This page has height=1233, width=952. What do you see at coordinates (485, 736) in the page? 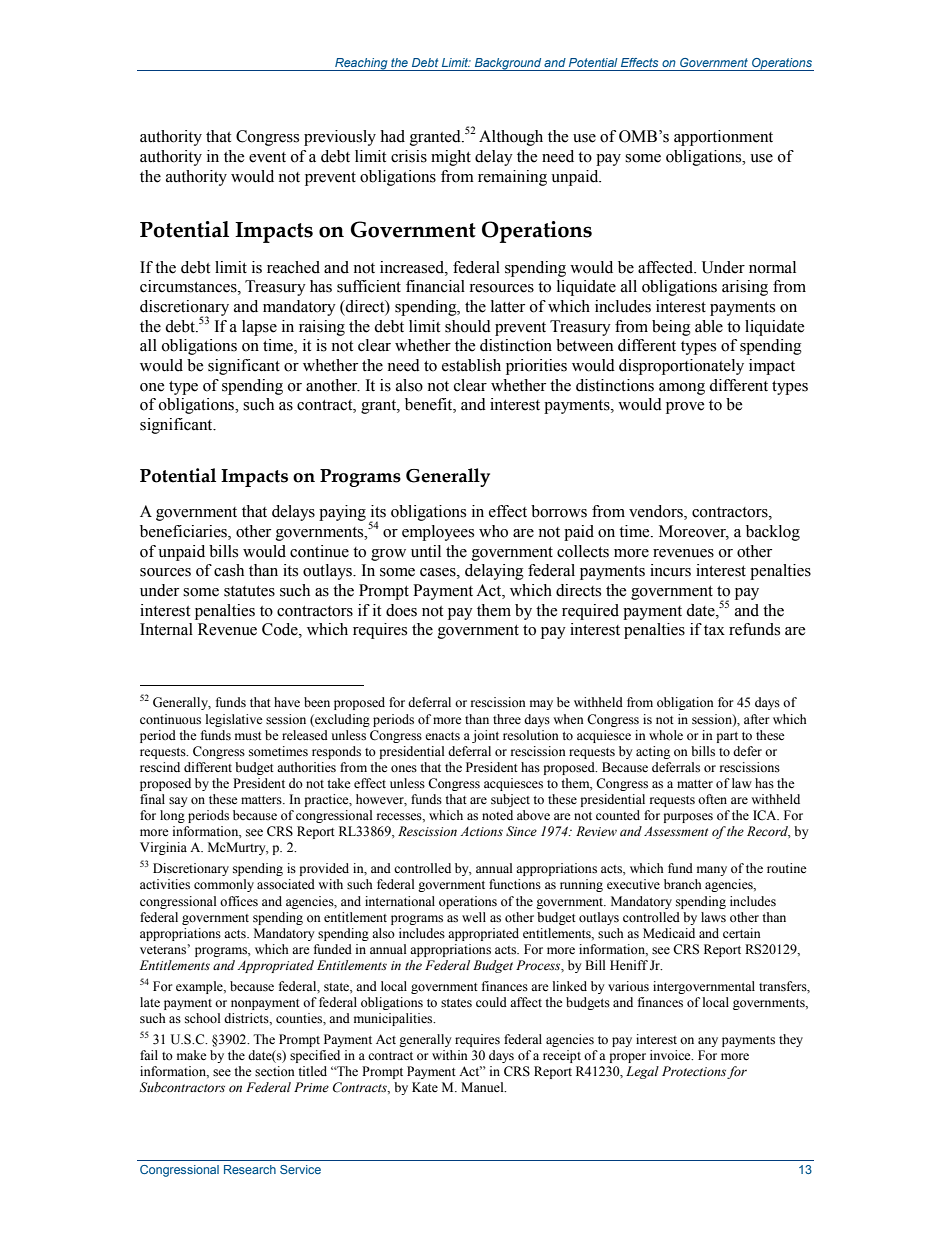
I see `joint` at bounding box center [485, 736].
